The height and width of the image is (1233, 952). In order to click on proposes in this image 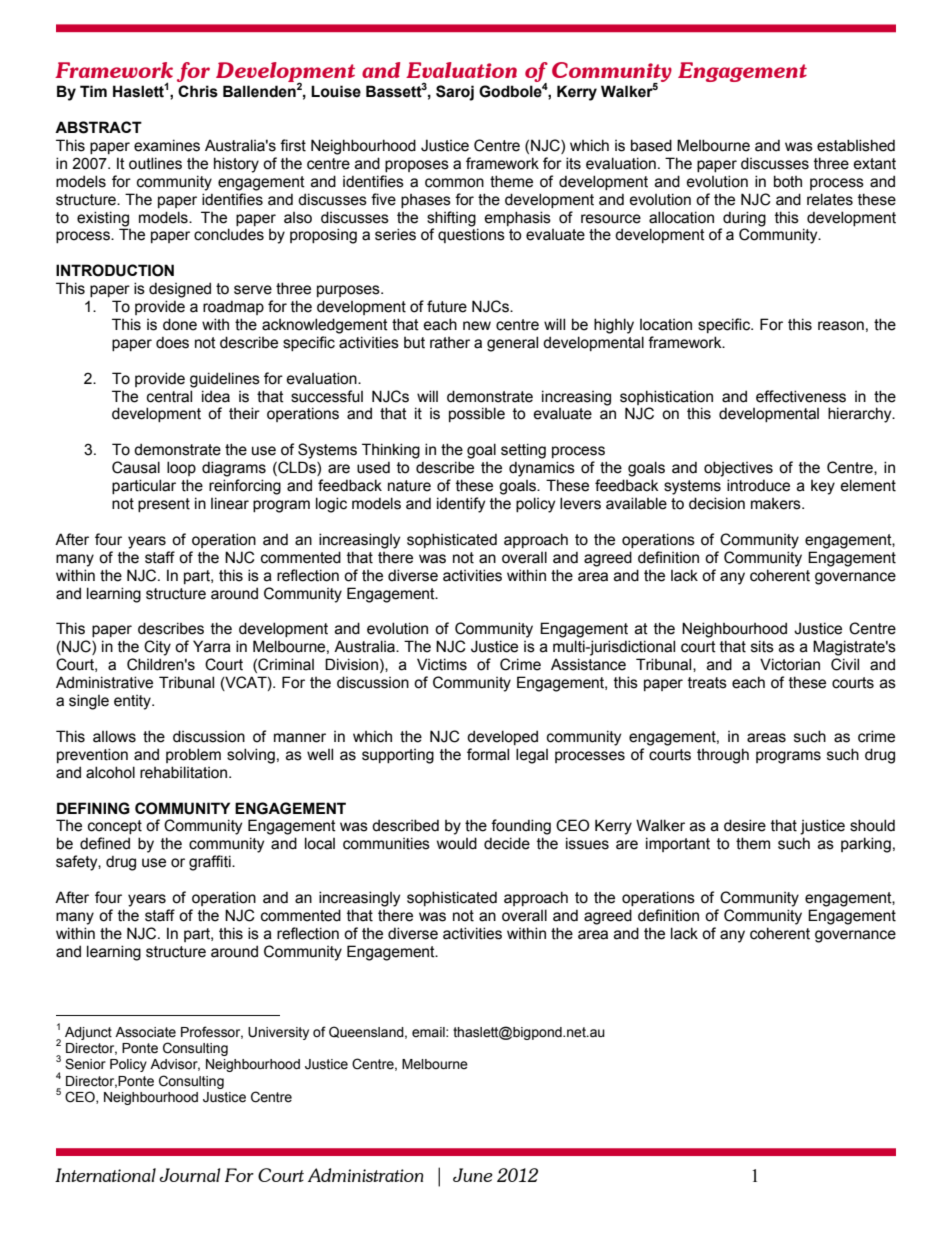, I will do `click(417, 166)`.
